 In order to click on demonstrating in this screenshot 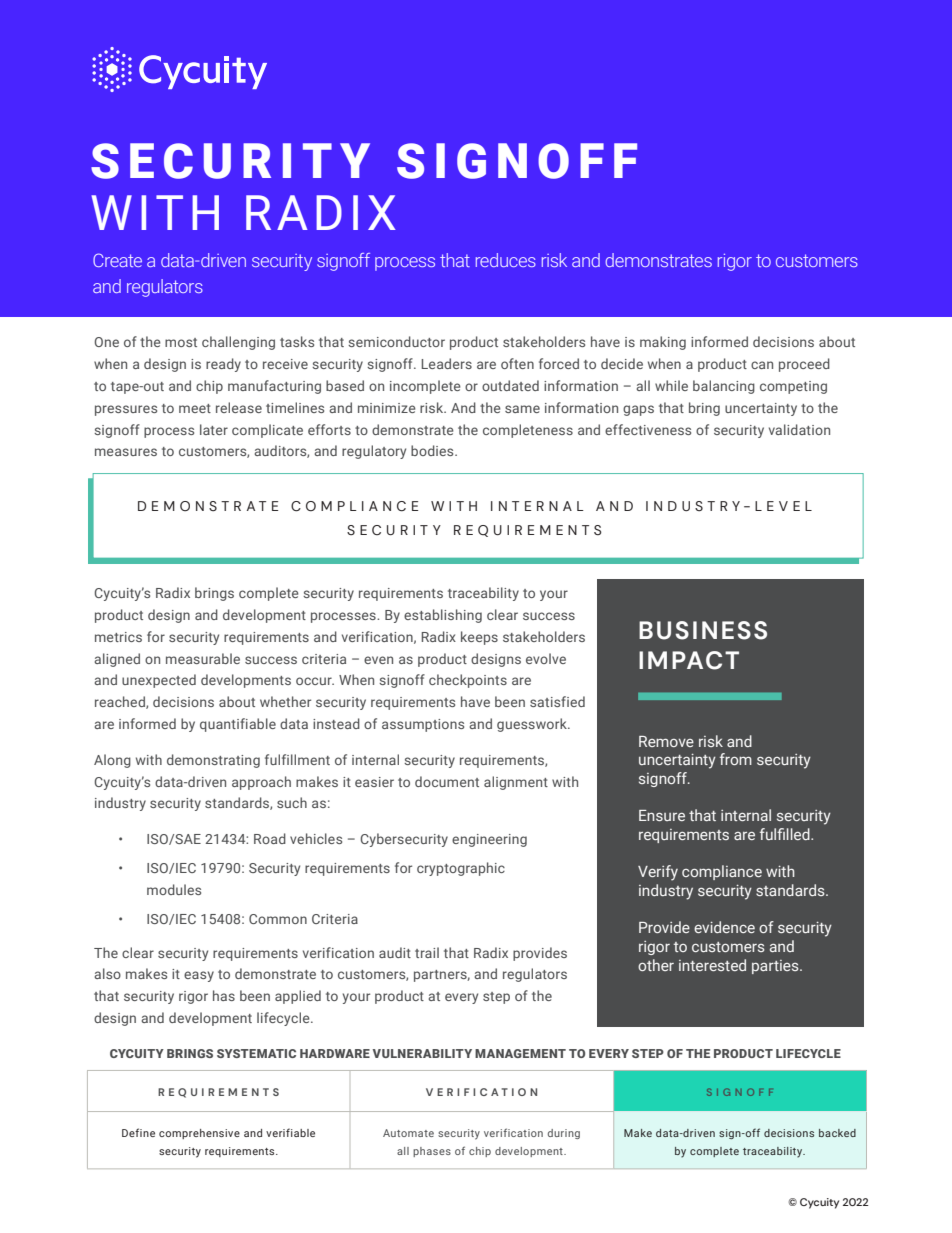, I will do `click(213, 761)`.
